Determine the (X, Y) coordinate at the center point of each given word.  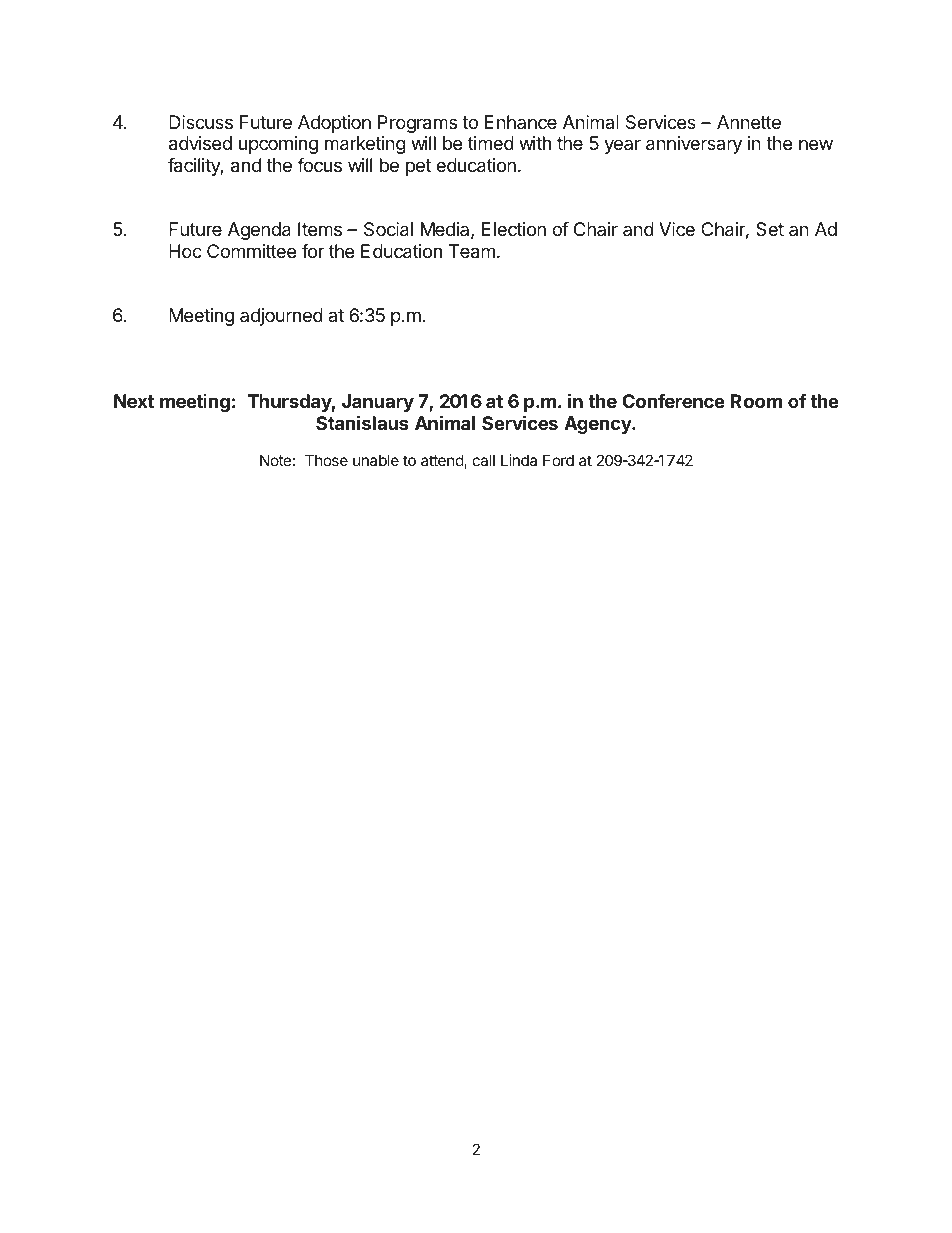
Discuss (201, 122)
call (484, 460)
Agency (598, 425)
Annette (749, 122)
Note (275, 460)
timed (491, 143)
